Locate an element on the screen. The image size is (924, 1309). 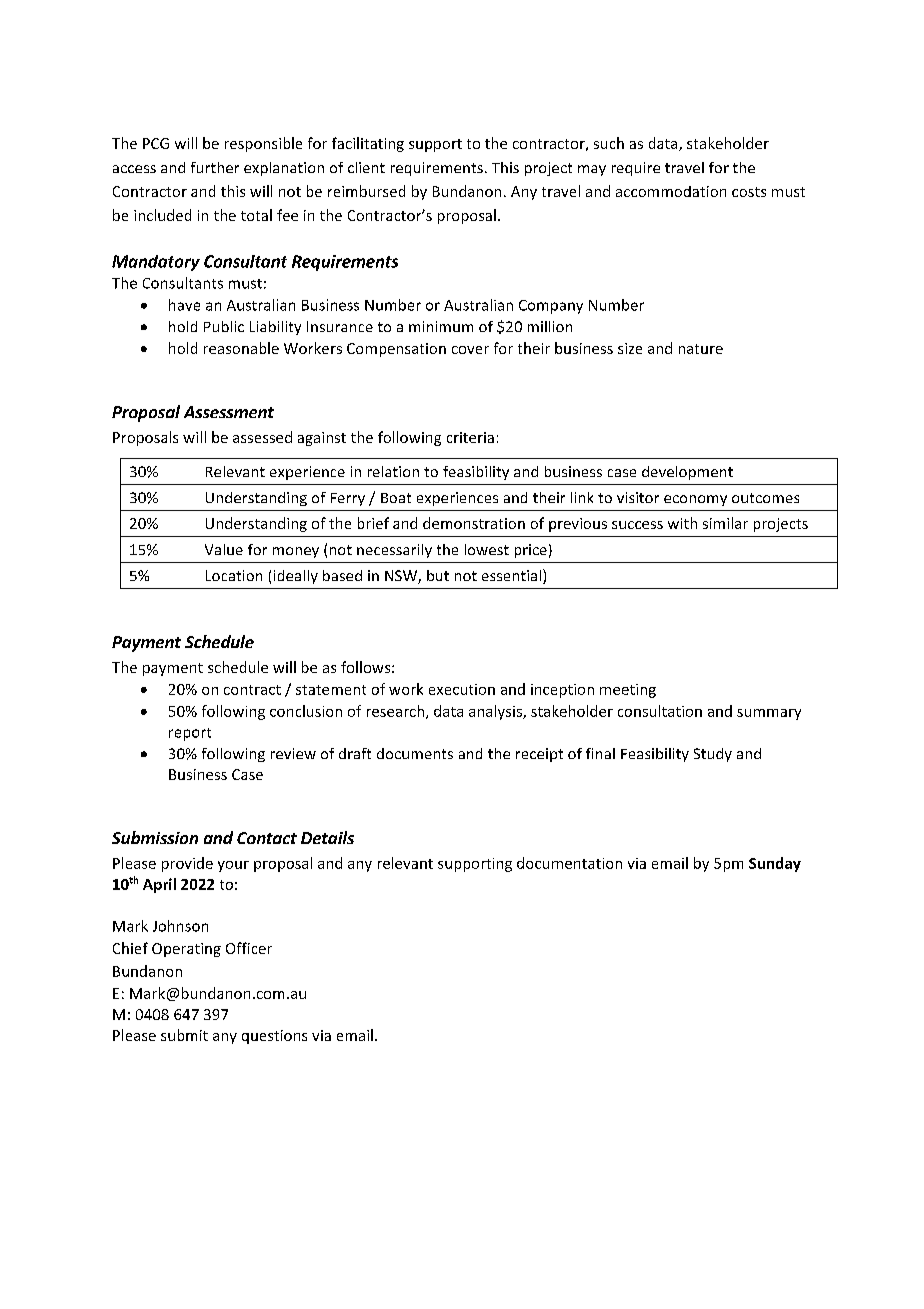
client is located at coordinates (366, 167).
